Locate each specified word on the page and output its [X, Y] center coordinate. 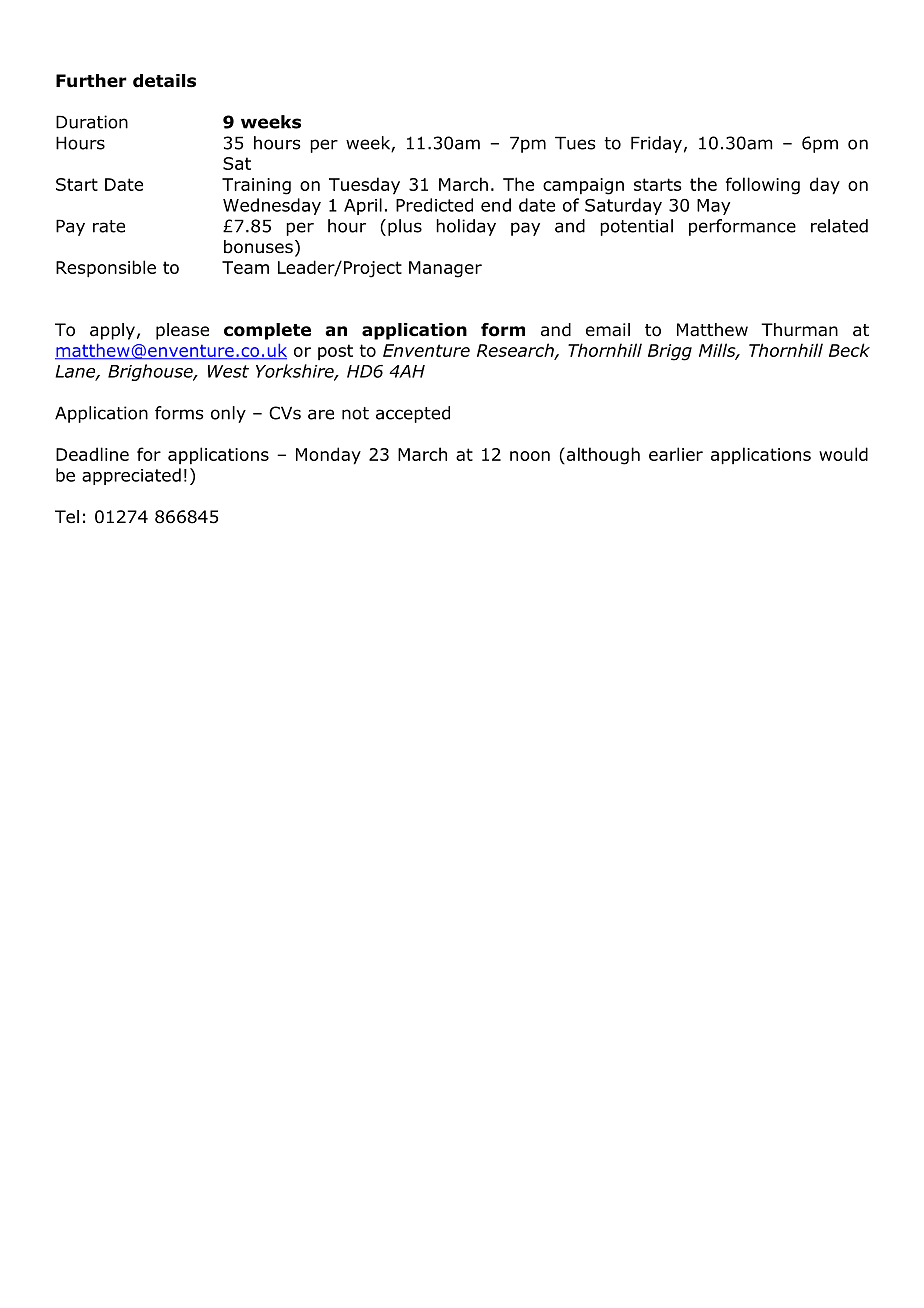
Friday [656, 144]
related [839, 226]
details [164, 81]
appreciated [131, 476]
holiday [466, 227]
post [335, 352]
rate [109, 226]
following [763, 186]
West [228, 371]
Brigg [670, 352]
